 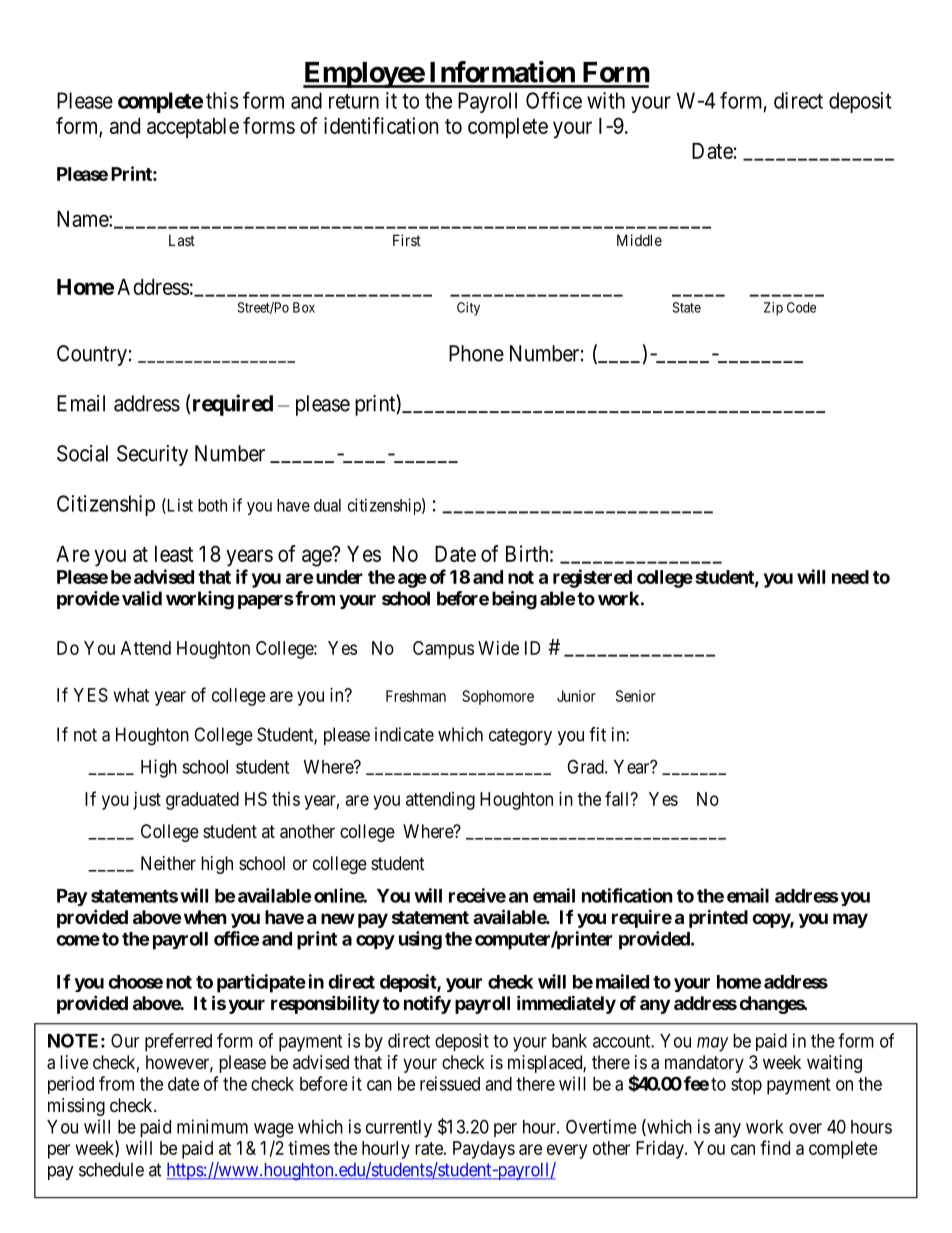 What do you see at coordinates (338, 918) in the document?
I see `new` at bounding box center [338, 918].
